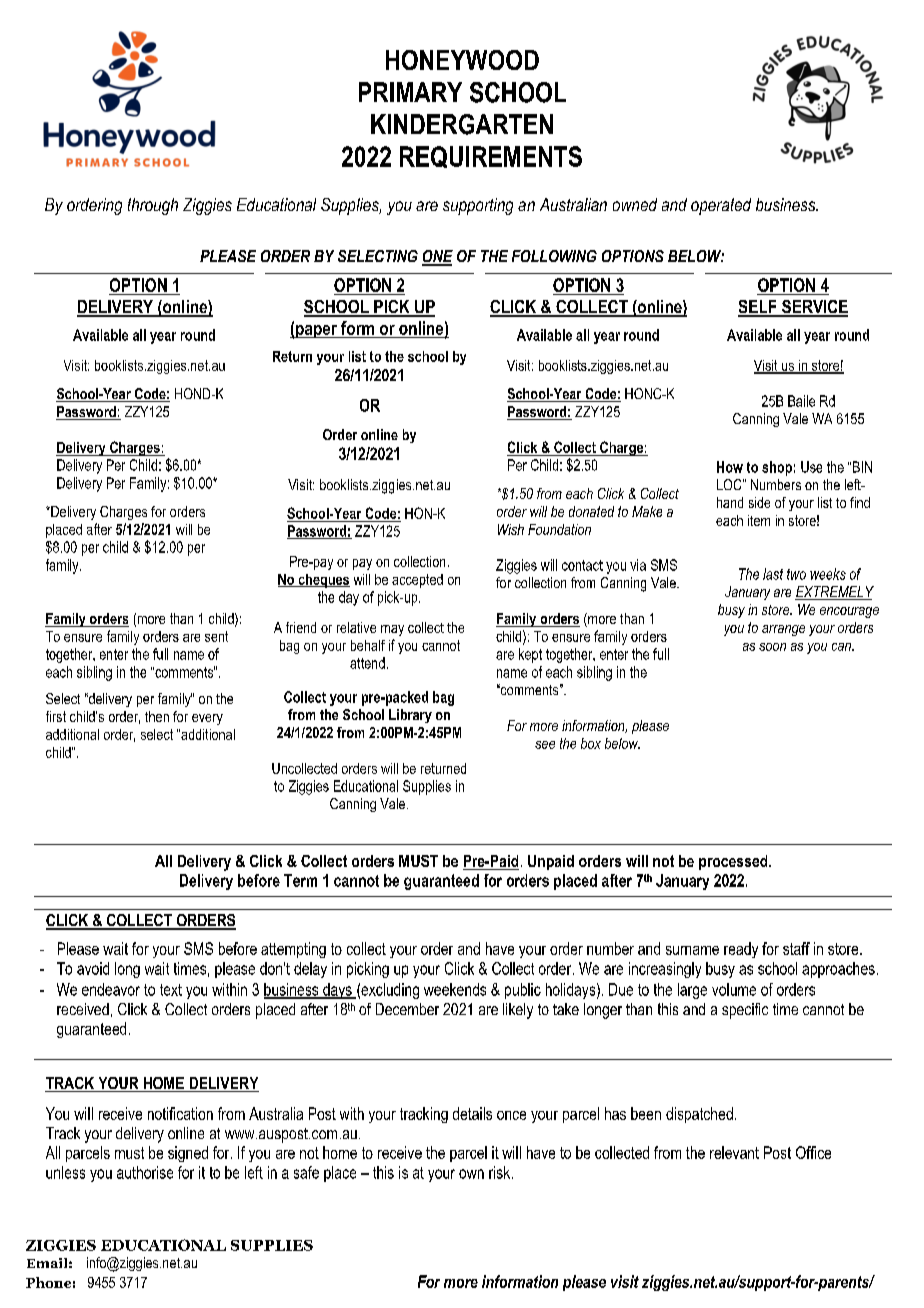  I want to click on sent, so click(216, 636).
